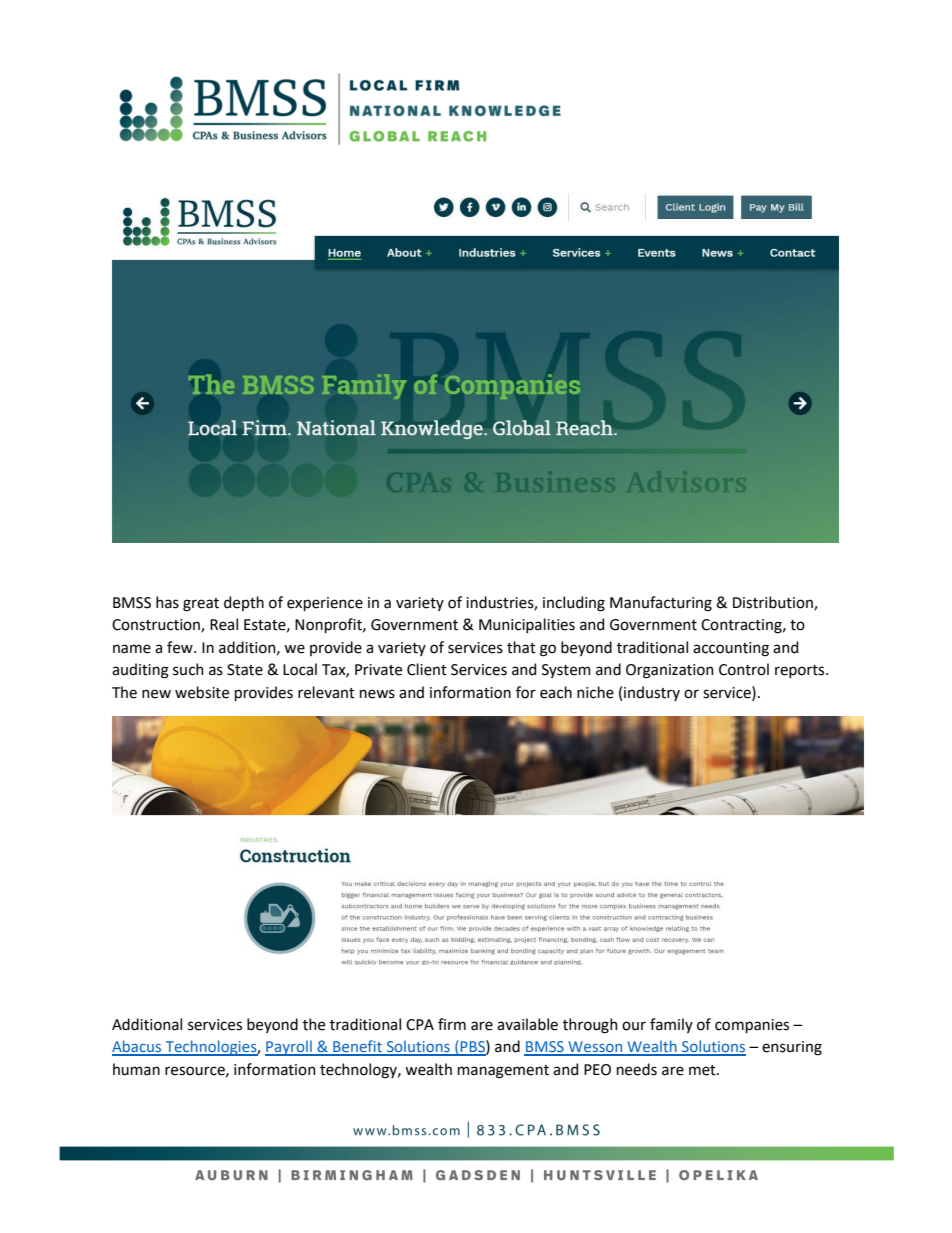 This image has height=1233, width=952. Describe the element at coordinates (527, 625) in the image. I see `Municipalities` at that location.
